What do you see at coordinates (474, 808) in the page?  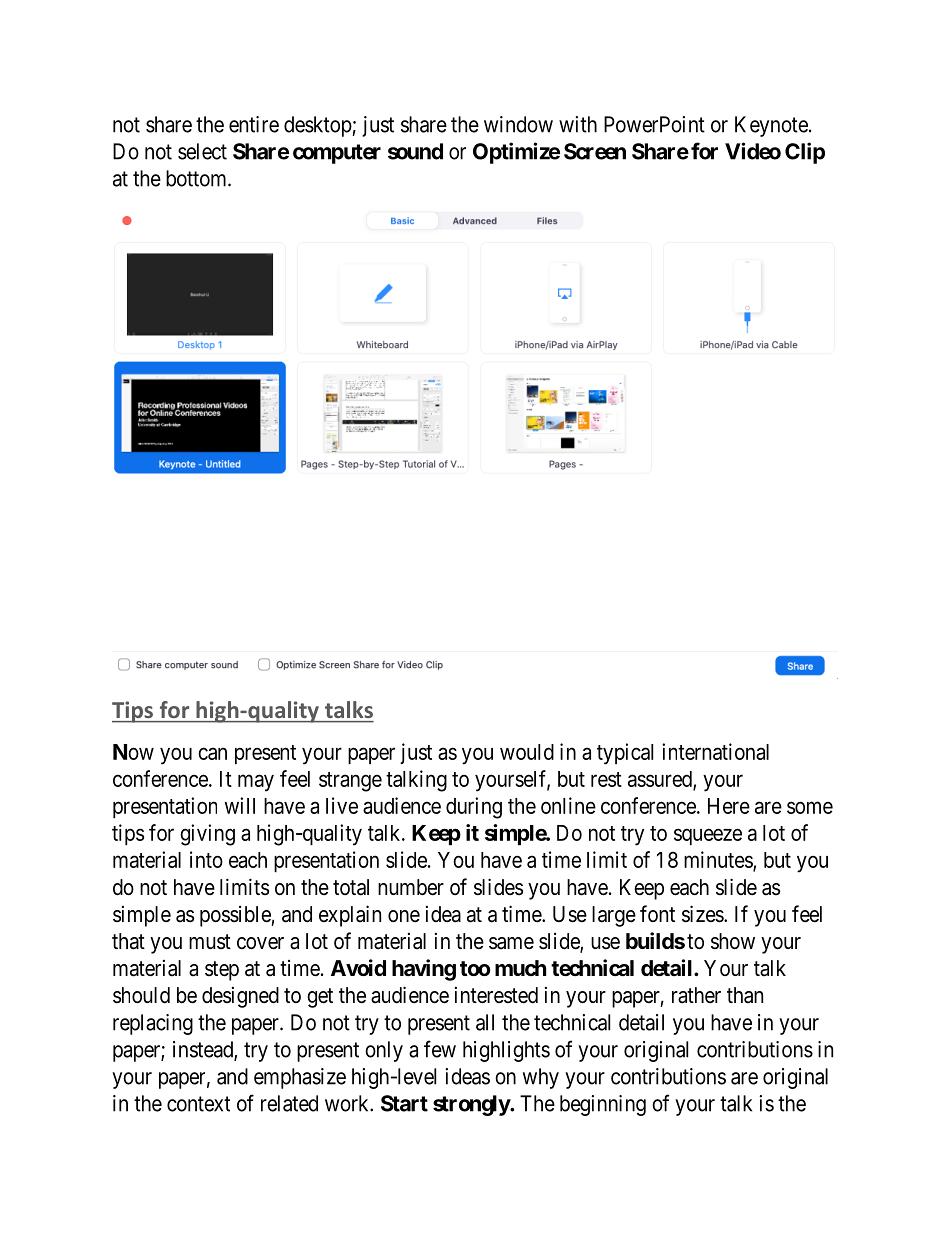 I see `during` at bounding box center [474, 808].
